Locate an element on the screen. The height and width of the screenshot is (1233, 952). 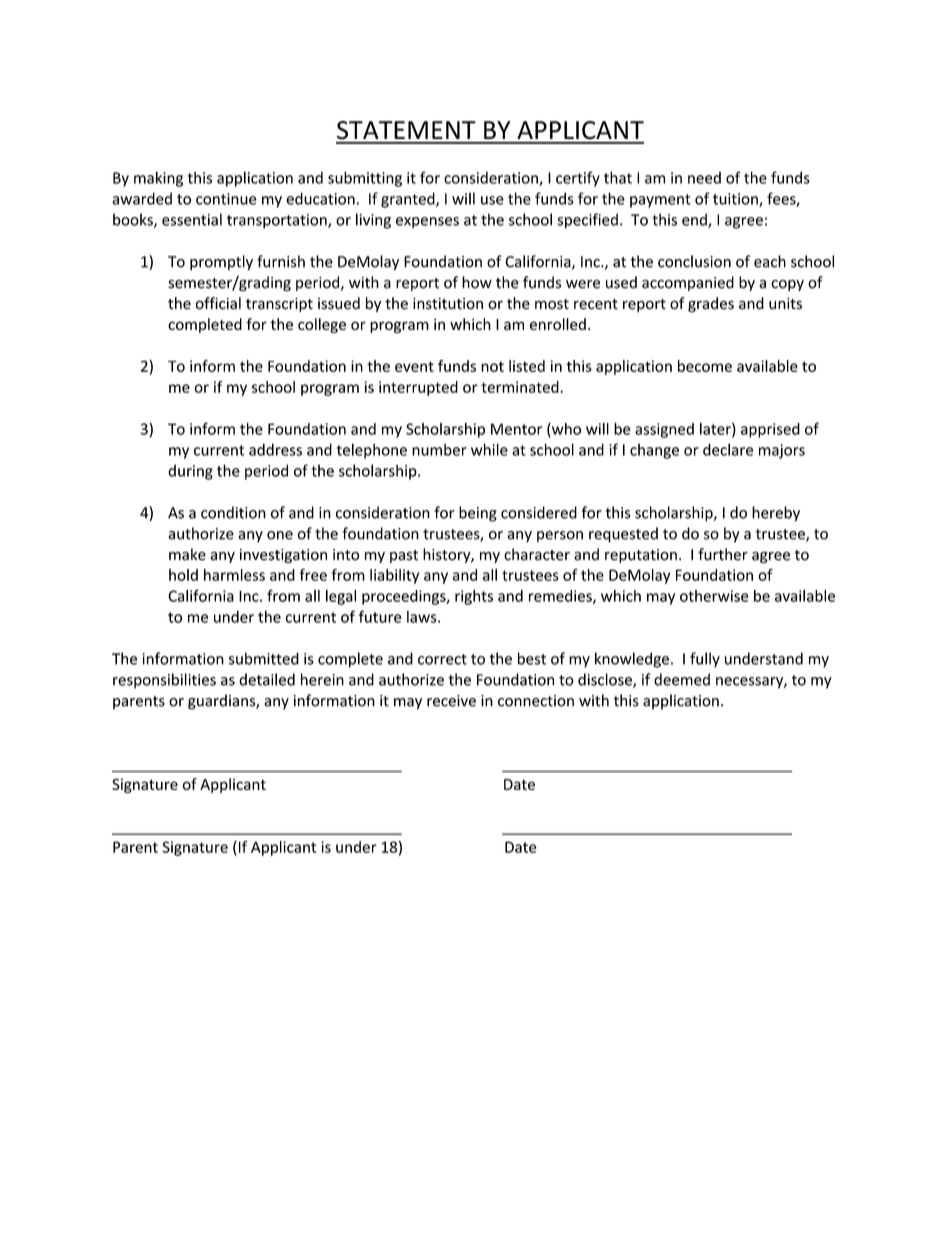
hereby is located at coordinates (776, 514).
